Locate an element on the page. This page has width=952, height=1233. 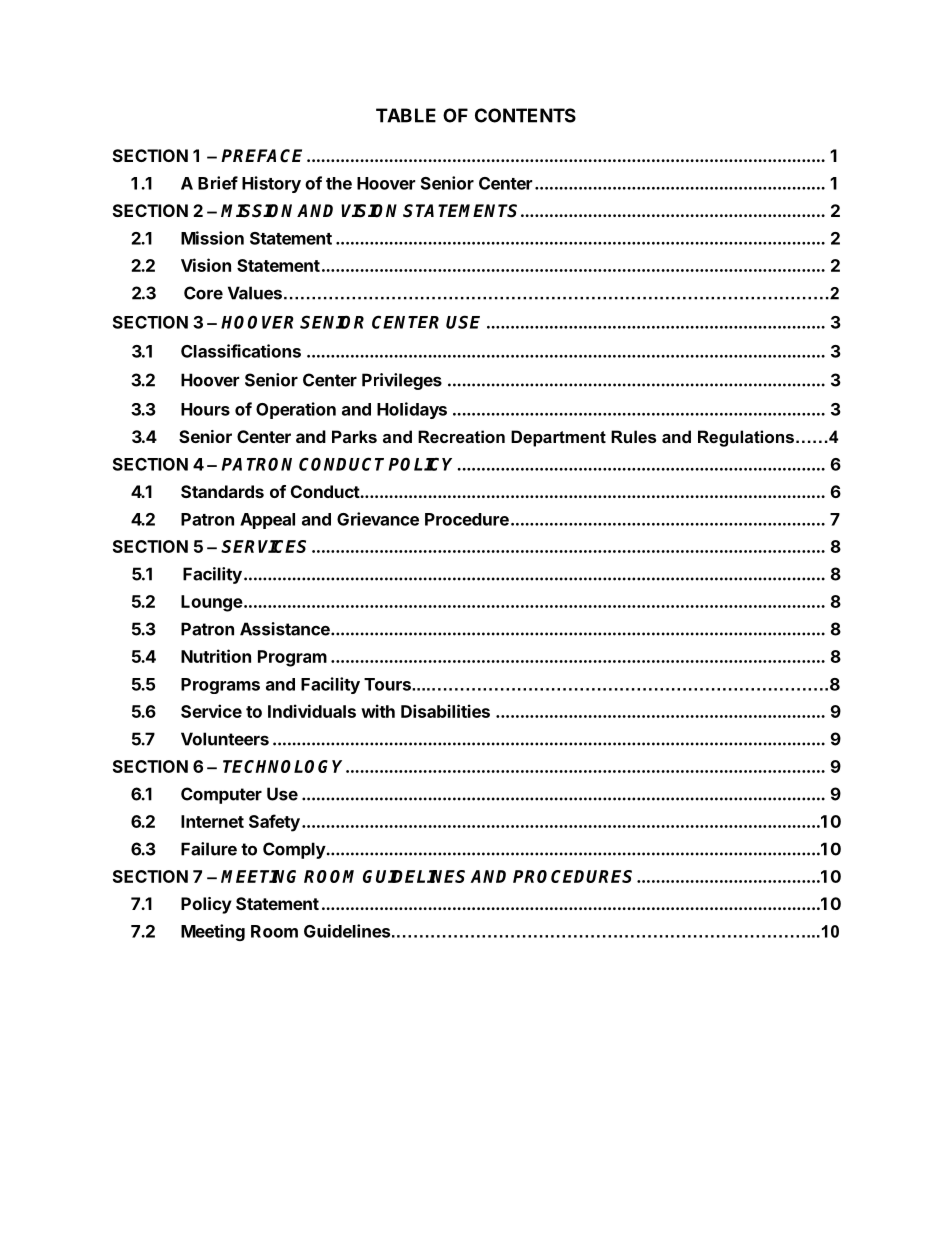
Privileges is located at coordinates (402, 381).
